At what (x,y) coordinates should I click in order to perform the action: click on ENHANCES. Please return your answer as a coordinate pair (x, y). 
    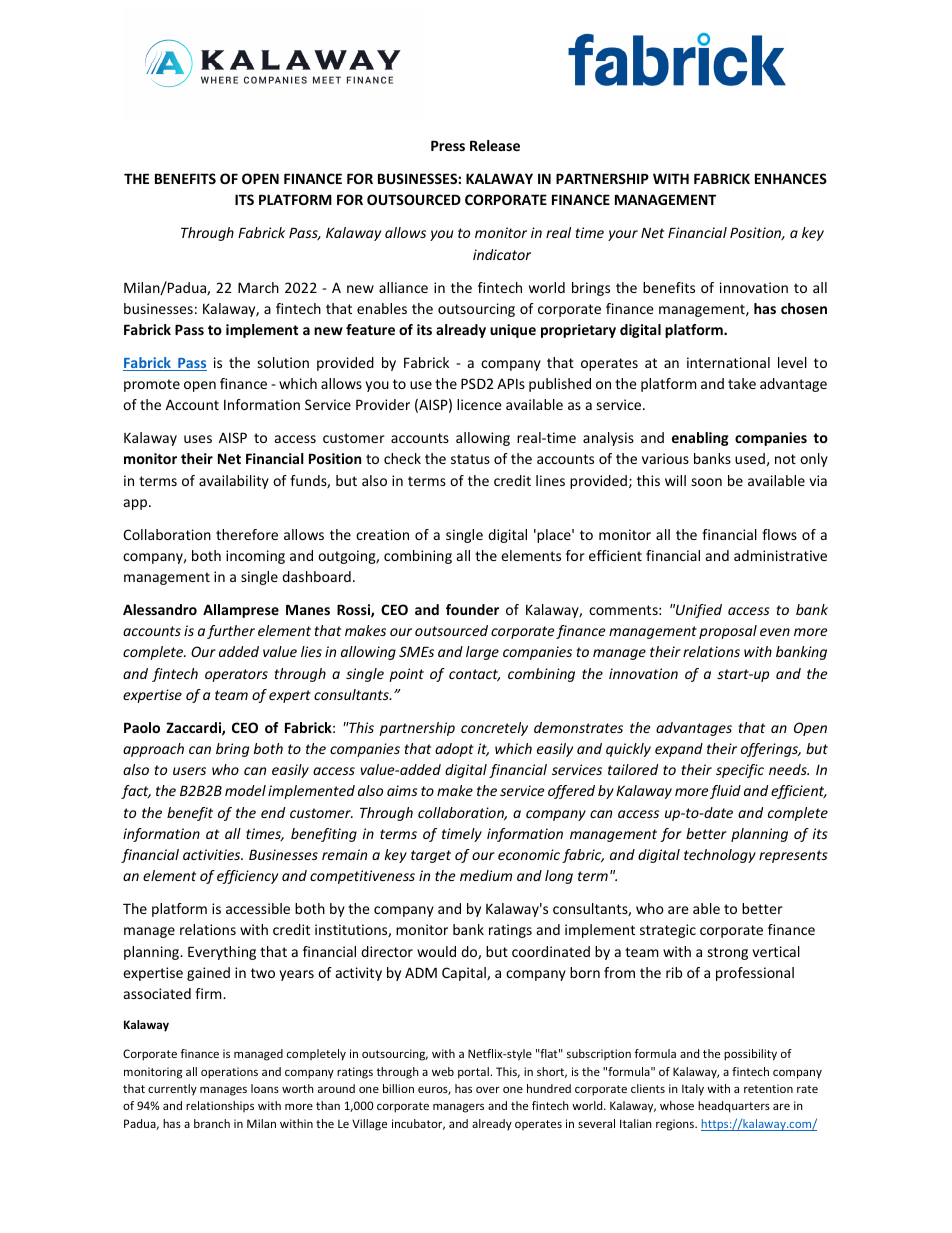
    Looking at the image, I should click on (791, 178).
